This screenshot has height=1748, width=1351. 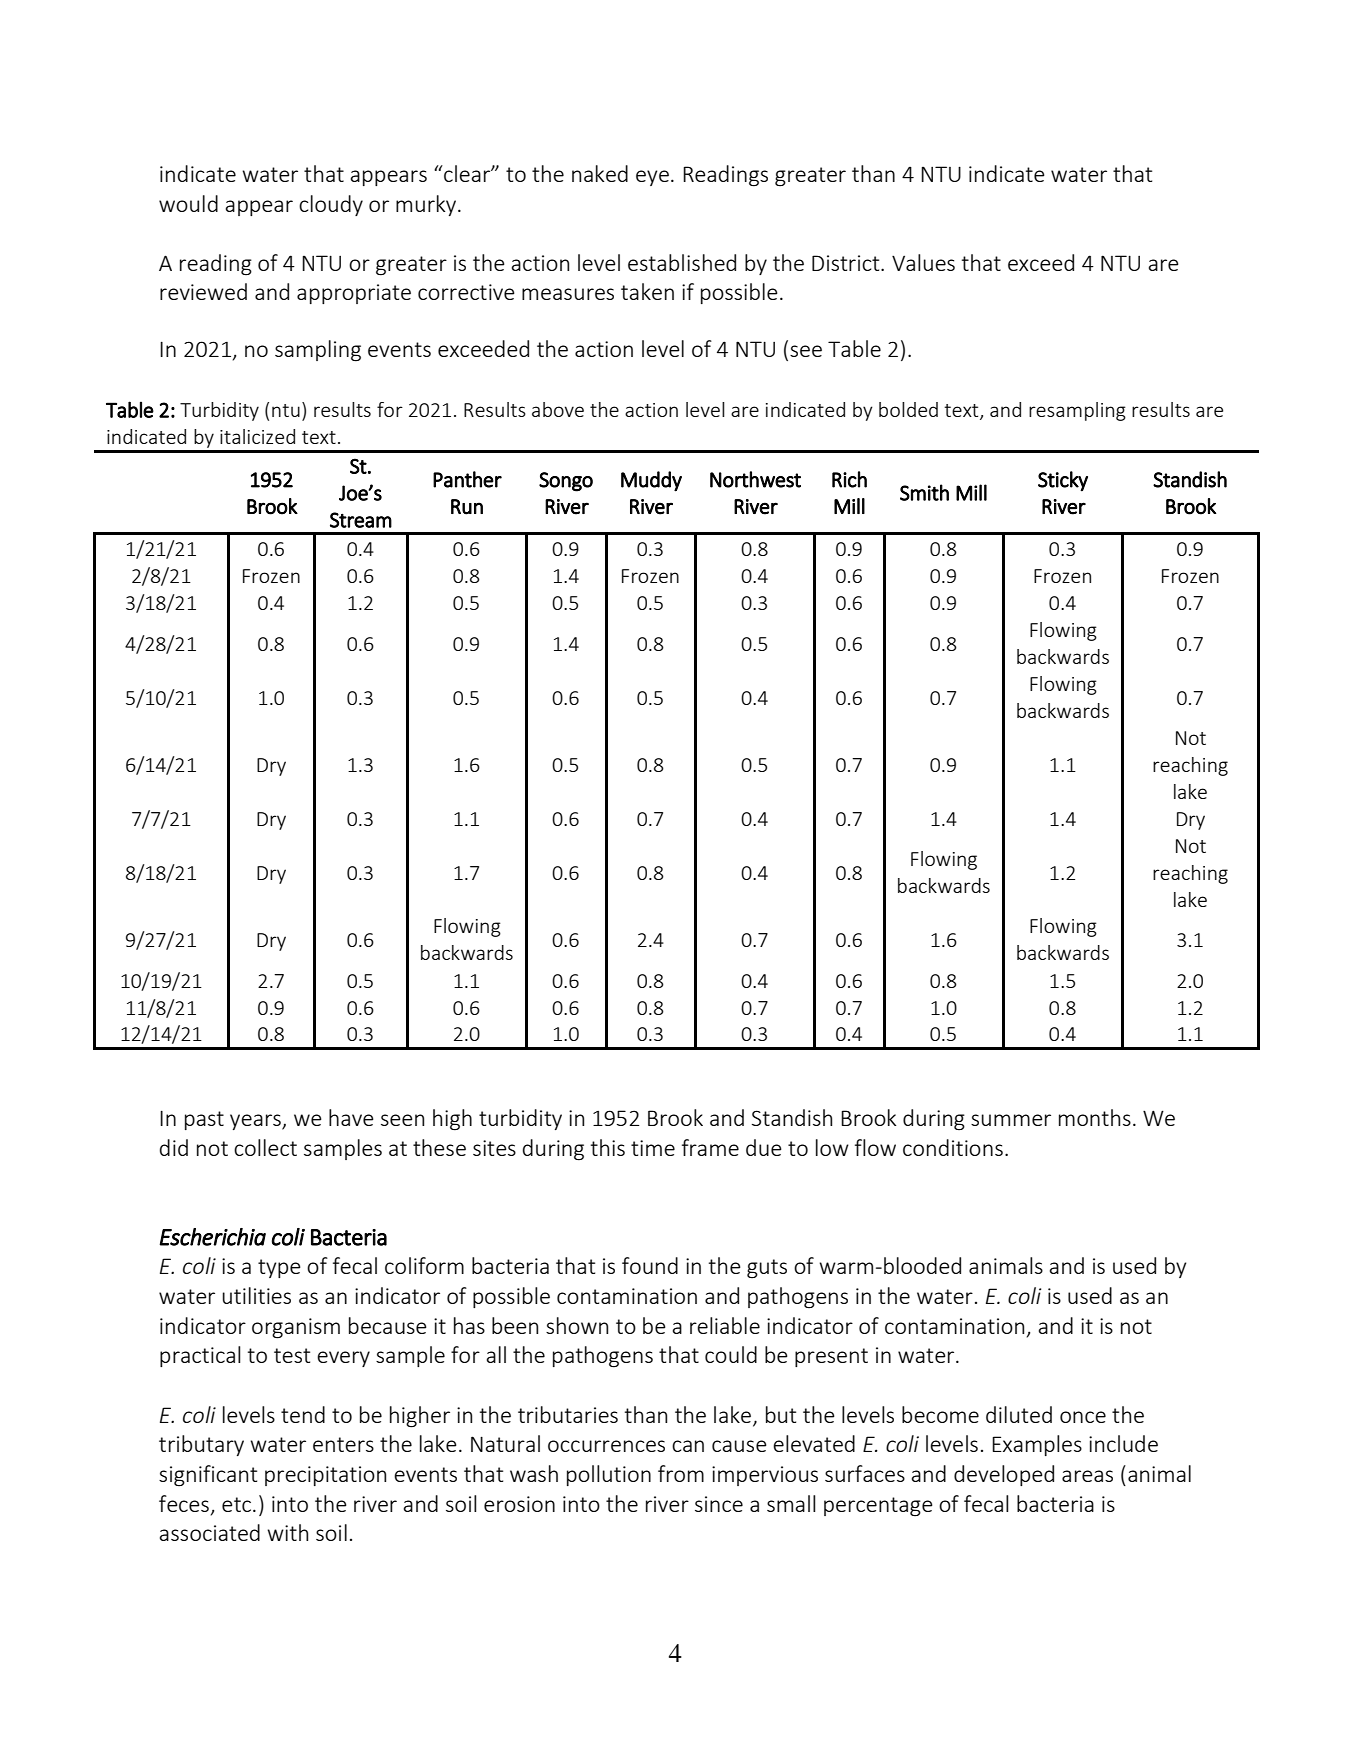 What do you see at coordinates (923, 262) in the screenshot?
I see `Values` at bounding box center [923, 262].
